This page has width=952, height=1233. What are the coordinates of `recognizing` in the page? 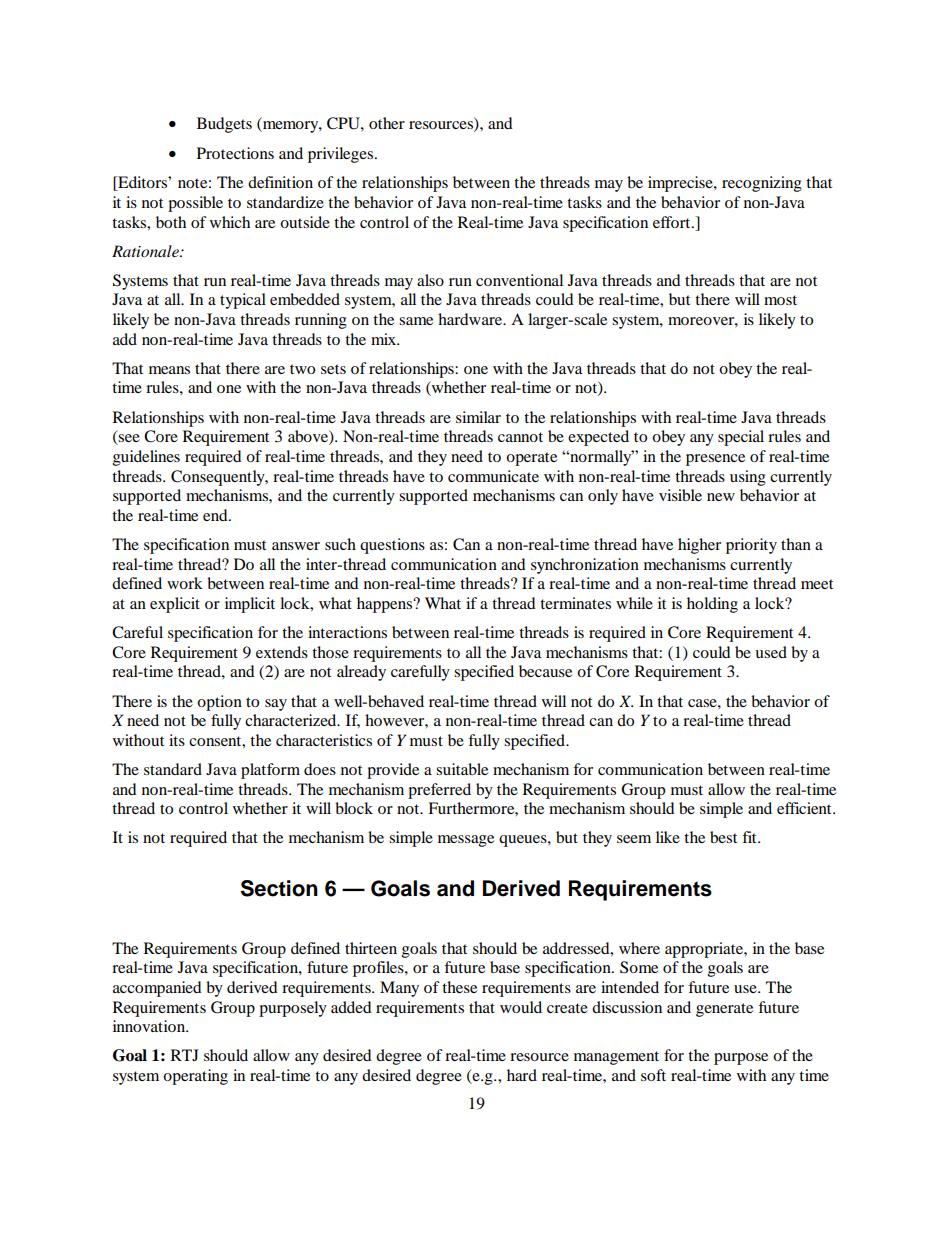 It's located at (762, 184).
